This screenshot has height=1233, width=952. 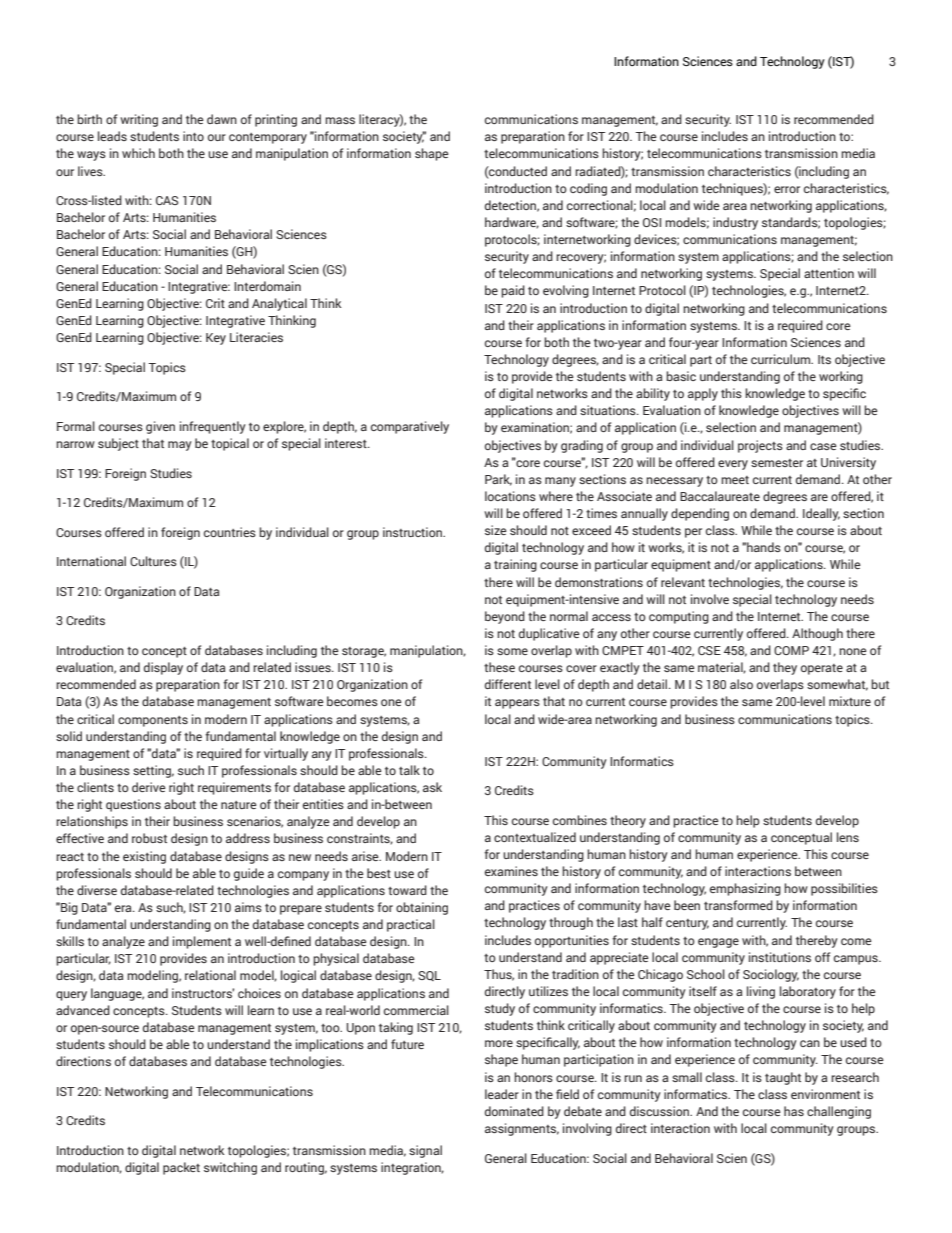 I want to click on error, so click(x=787, y=189).
